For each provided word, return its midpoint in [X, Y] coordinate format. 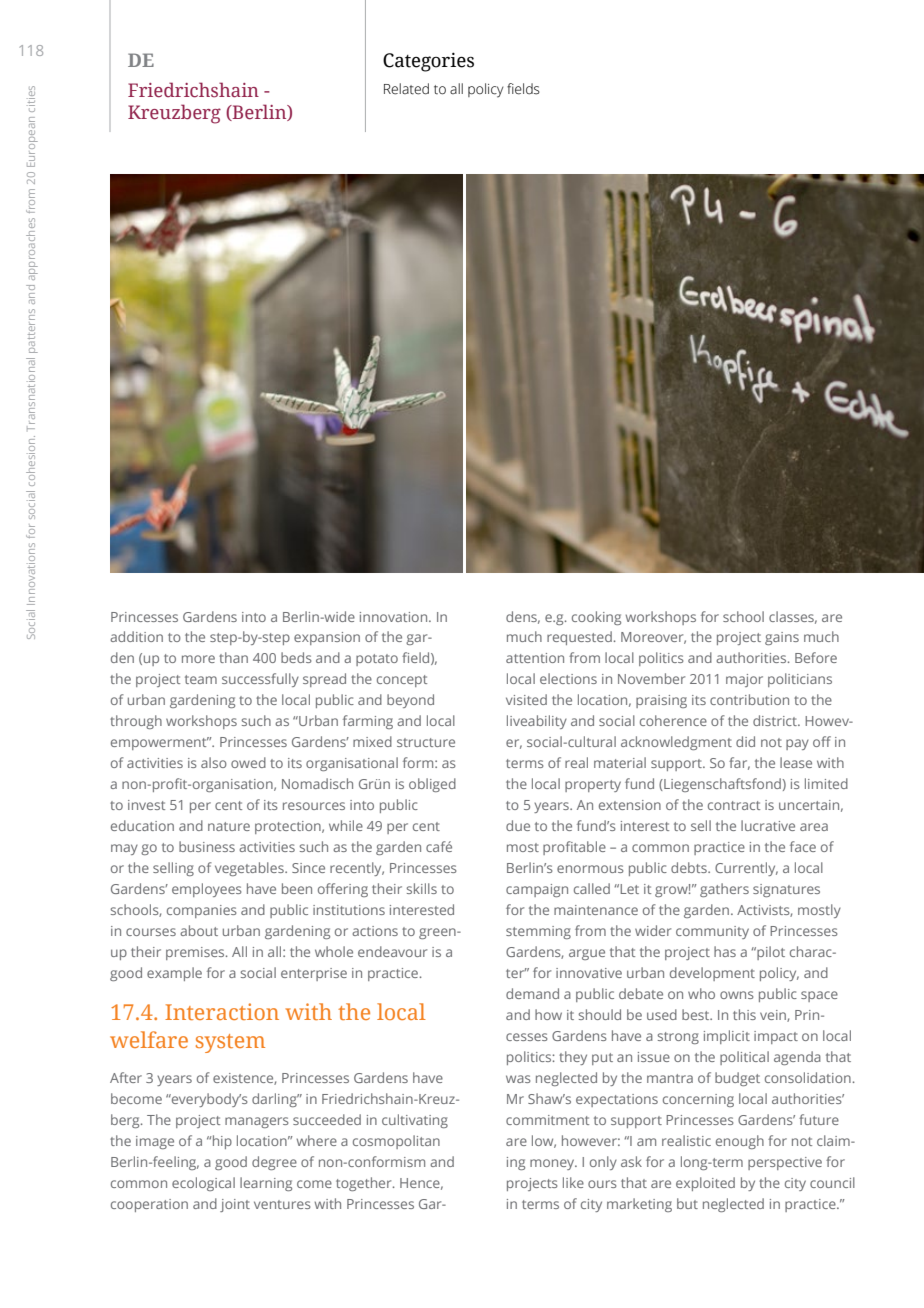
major [744, 680]
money [553, 1164]
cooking [596, 618]
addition [136, 636]
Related [406, 89]
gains [782, 638]
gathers [724, 890]
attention [535, 658]
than [233, 657]
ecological [203, 1184]
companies [202, 911]
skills [422, 888]
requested [579, 638]
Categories [428, 62]
